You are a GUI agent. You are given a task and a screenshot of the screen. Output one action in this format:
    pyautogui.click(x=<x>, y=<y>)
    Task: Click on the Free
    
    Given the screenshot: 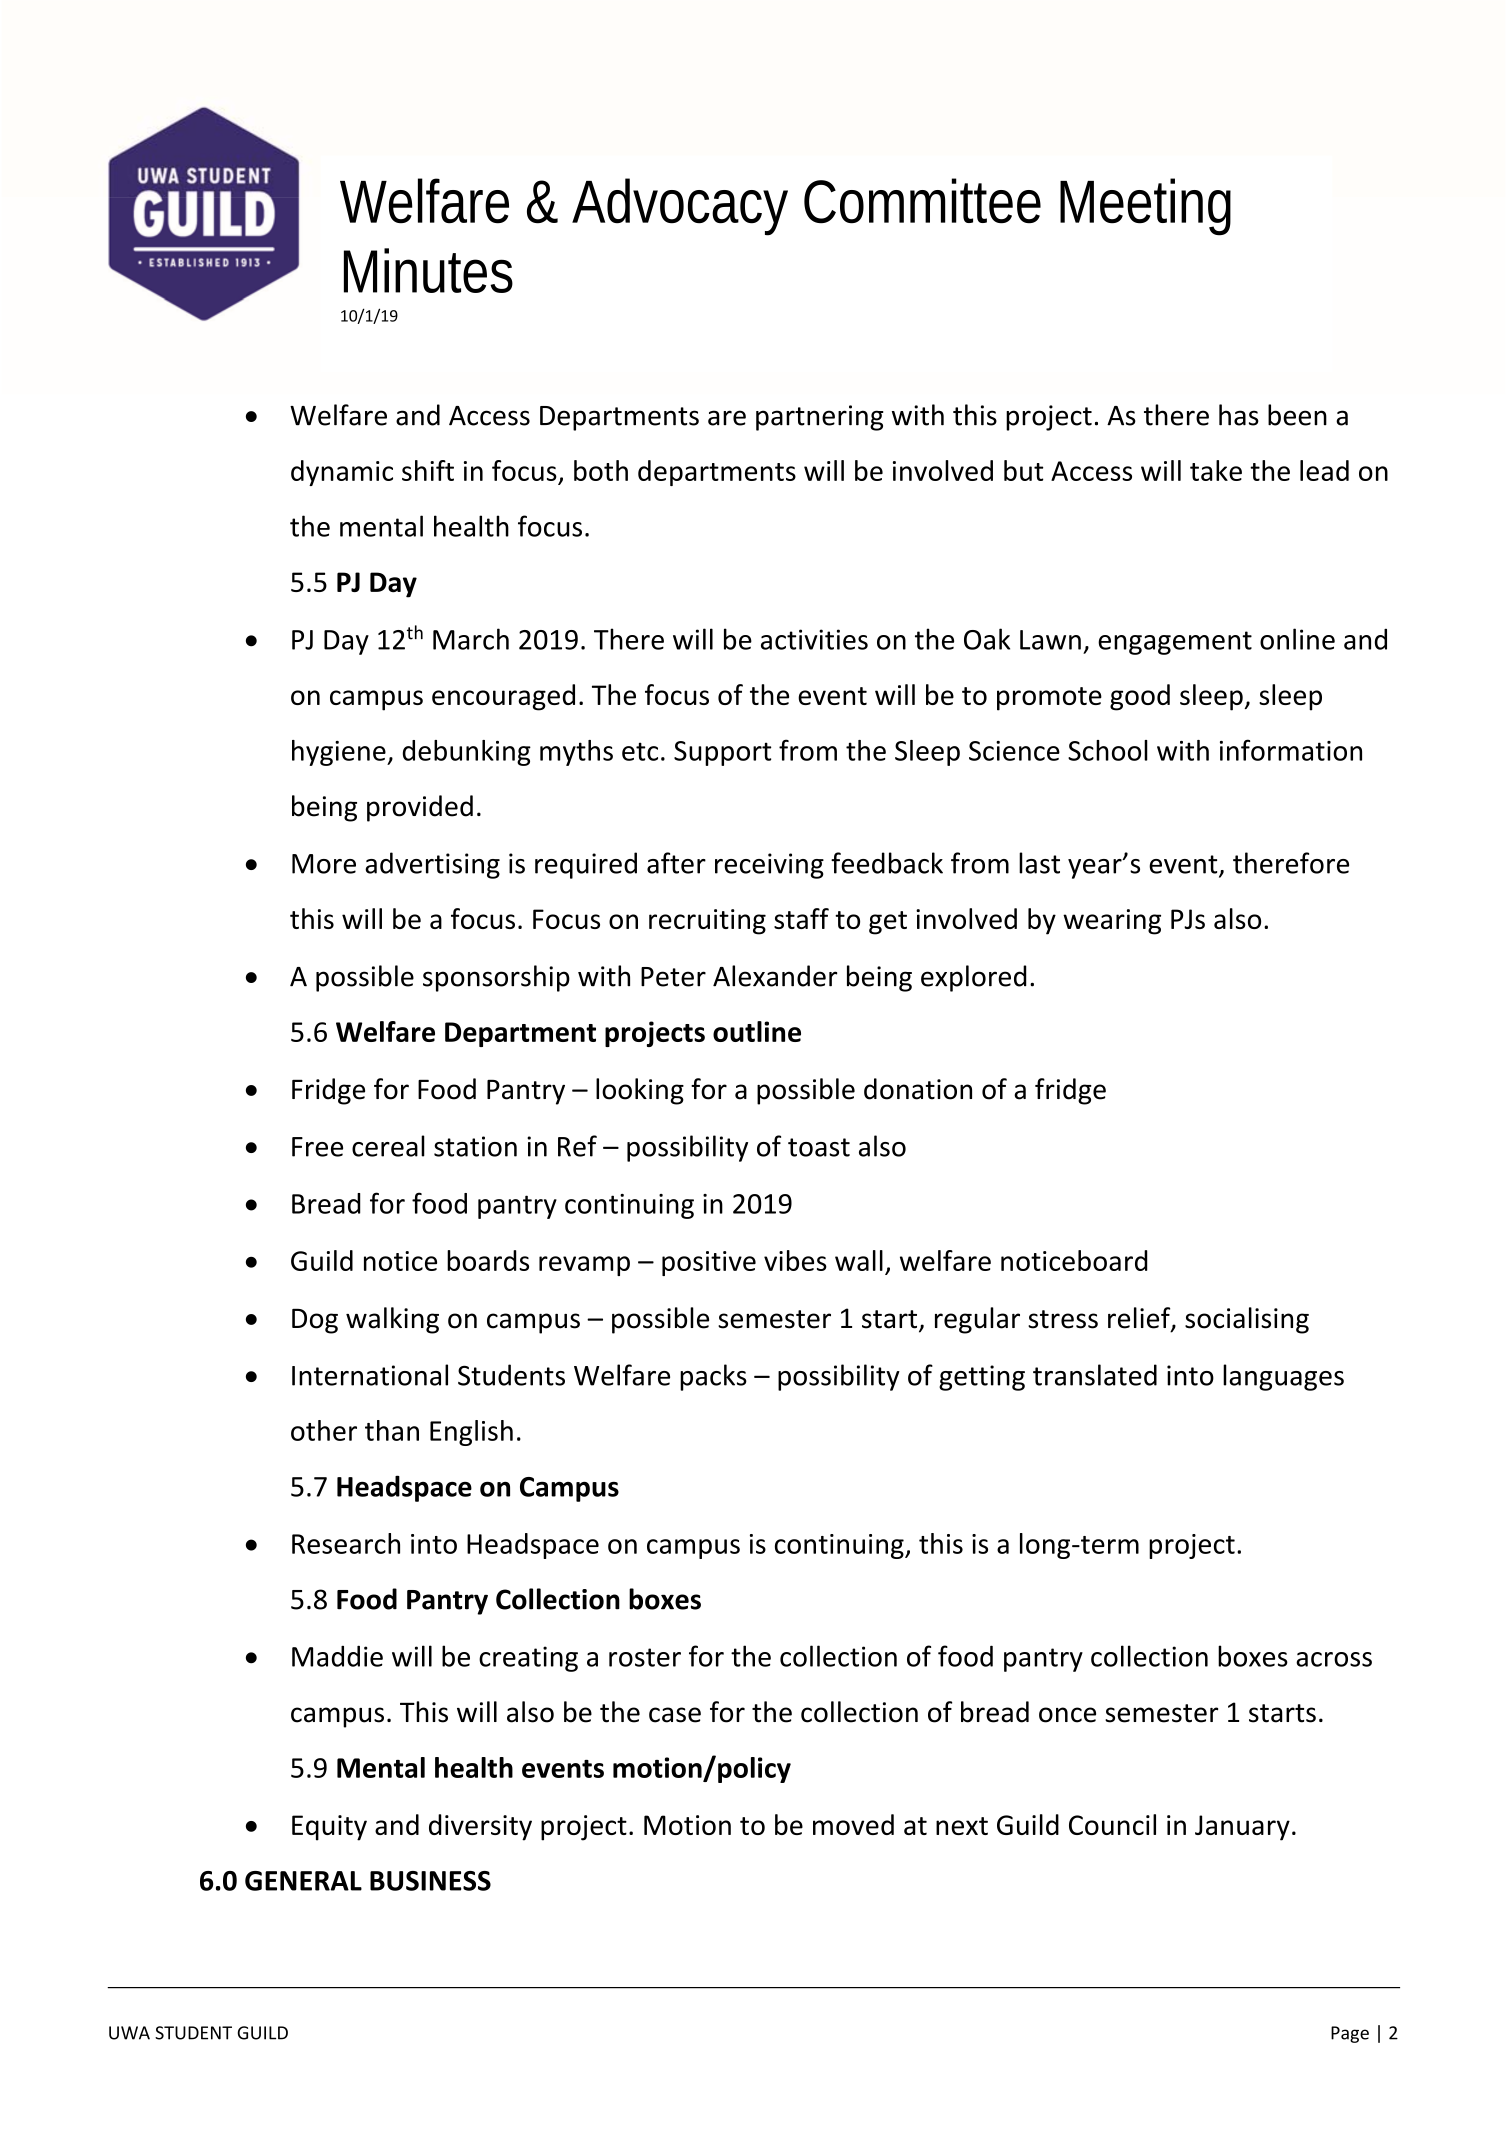 What is the action you would take?
    pyautogui.click(x=317, y=1147)
